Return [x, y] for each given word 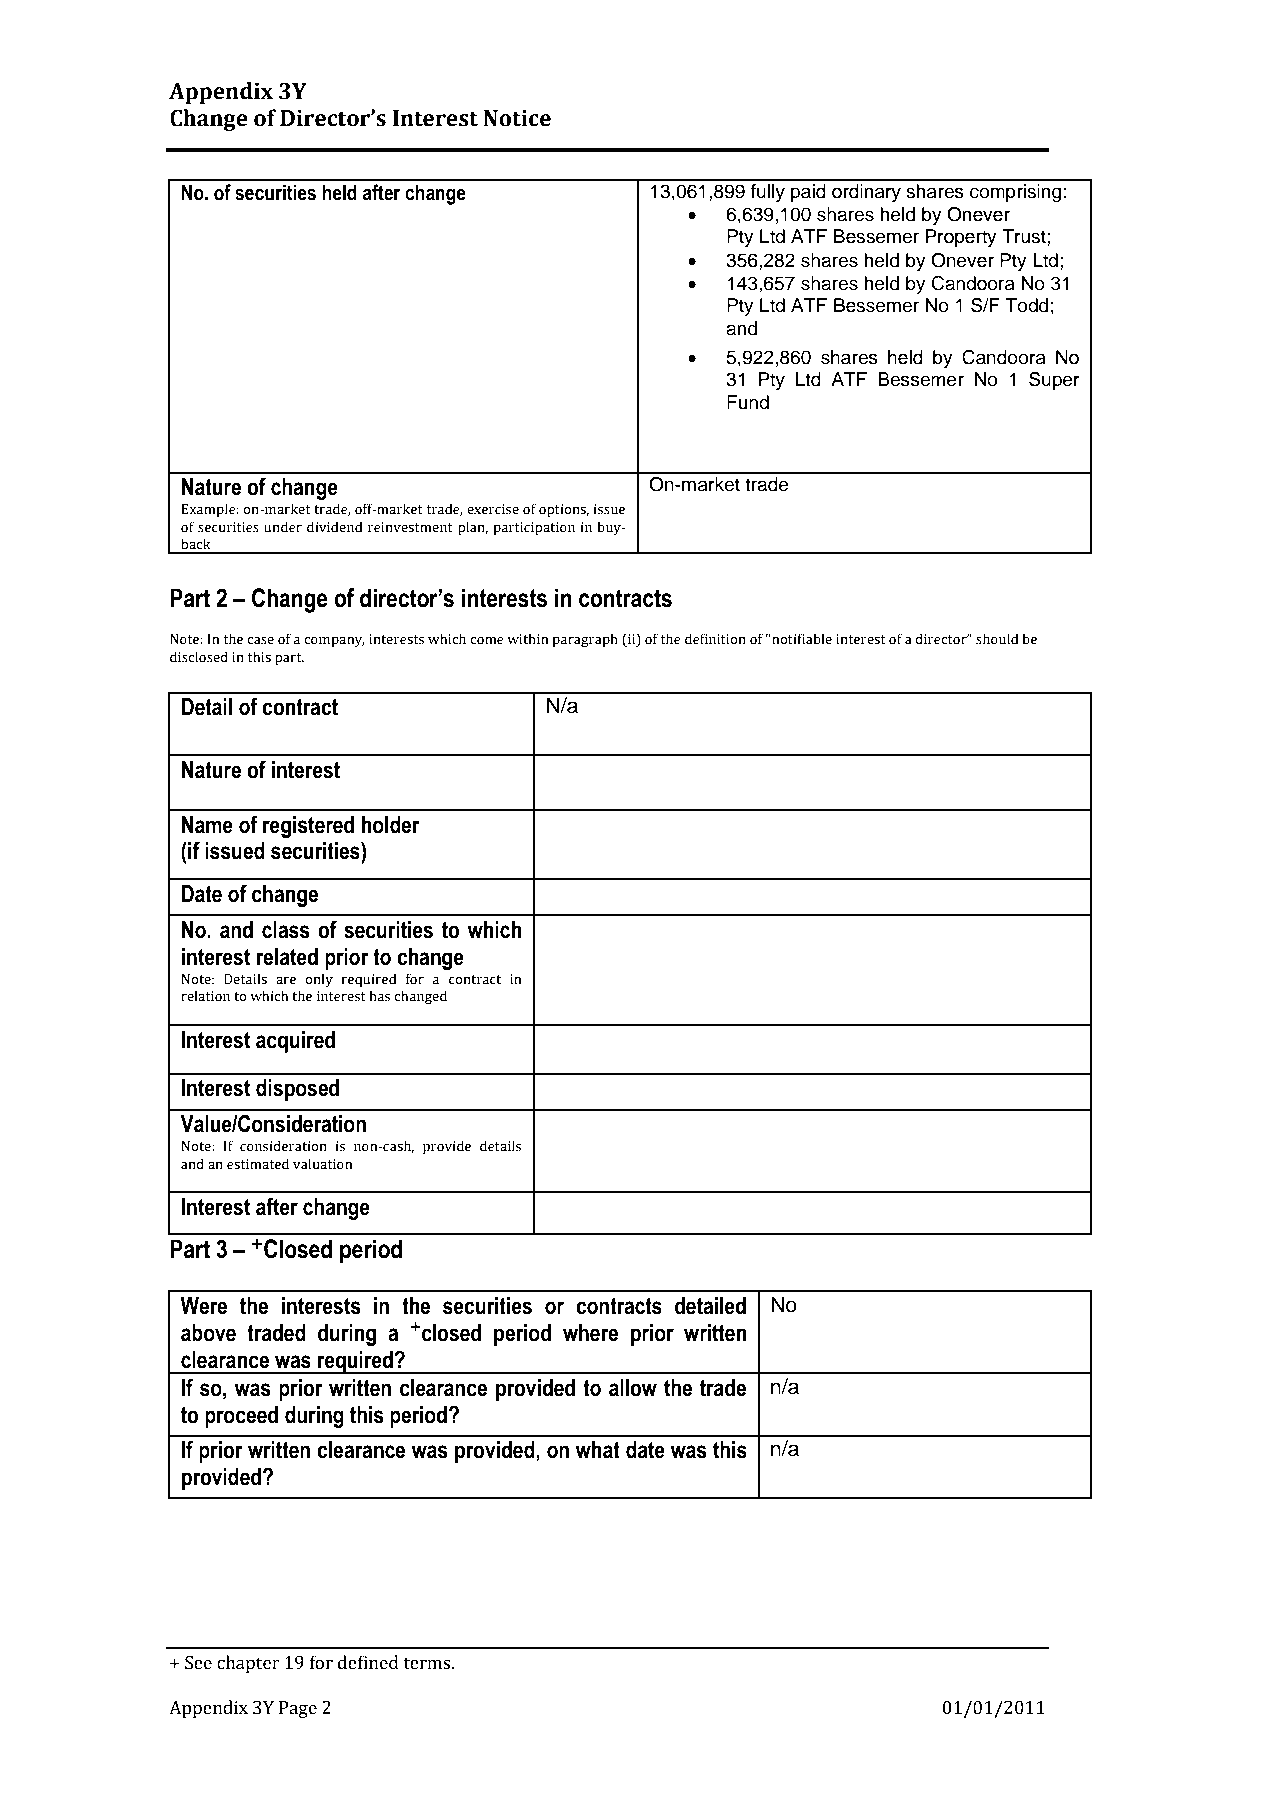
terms [428, 1663]
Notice [517, 118]
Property [961, 238]
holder [391, 825]
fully [768, 193]
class [286, 930]
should [997, 639]
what [597, 1450]
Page [298, 1709]
